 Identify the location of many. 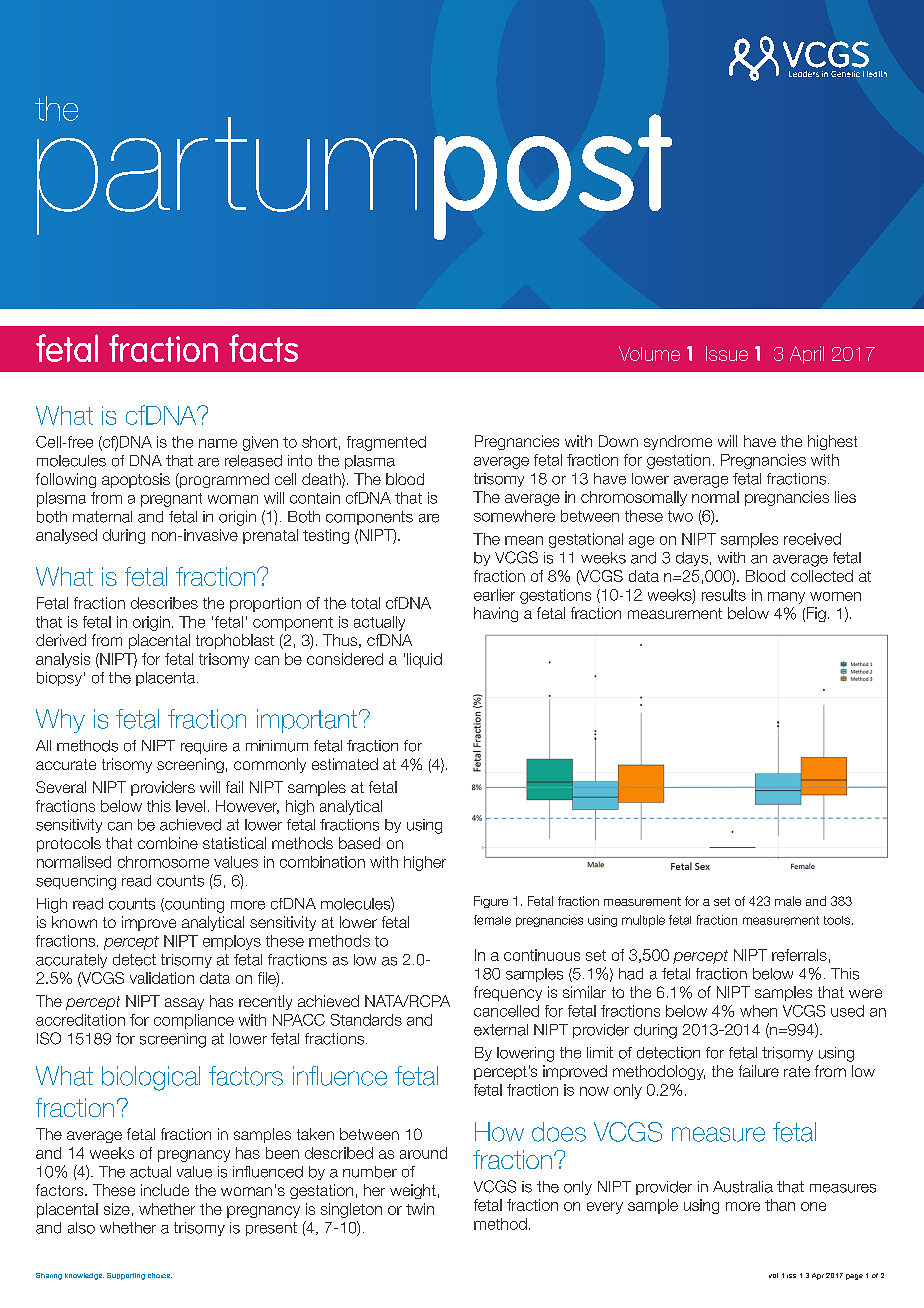
(786, 598).
